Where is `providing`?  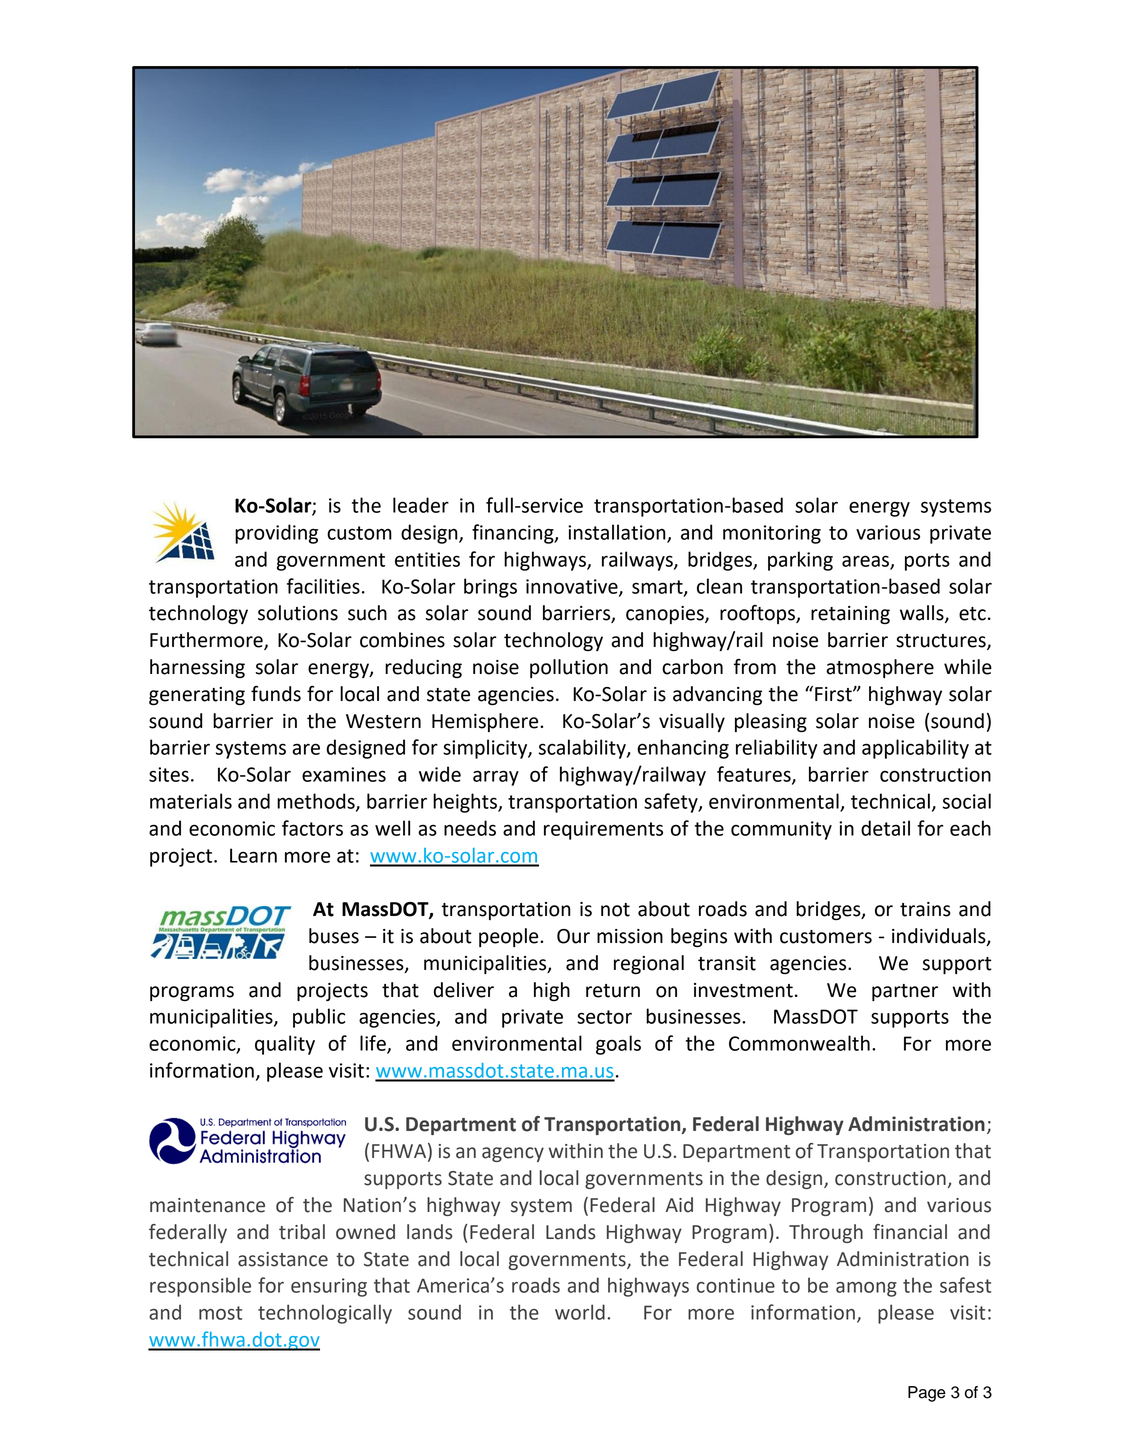
providing is located at coordinates (276, 534).
